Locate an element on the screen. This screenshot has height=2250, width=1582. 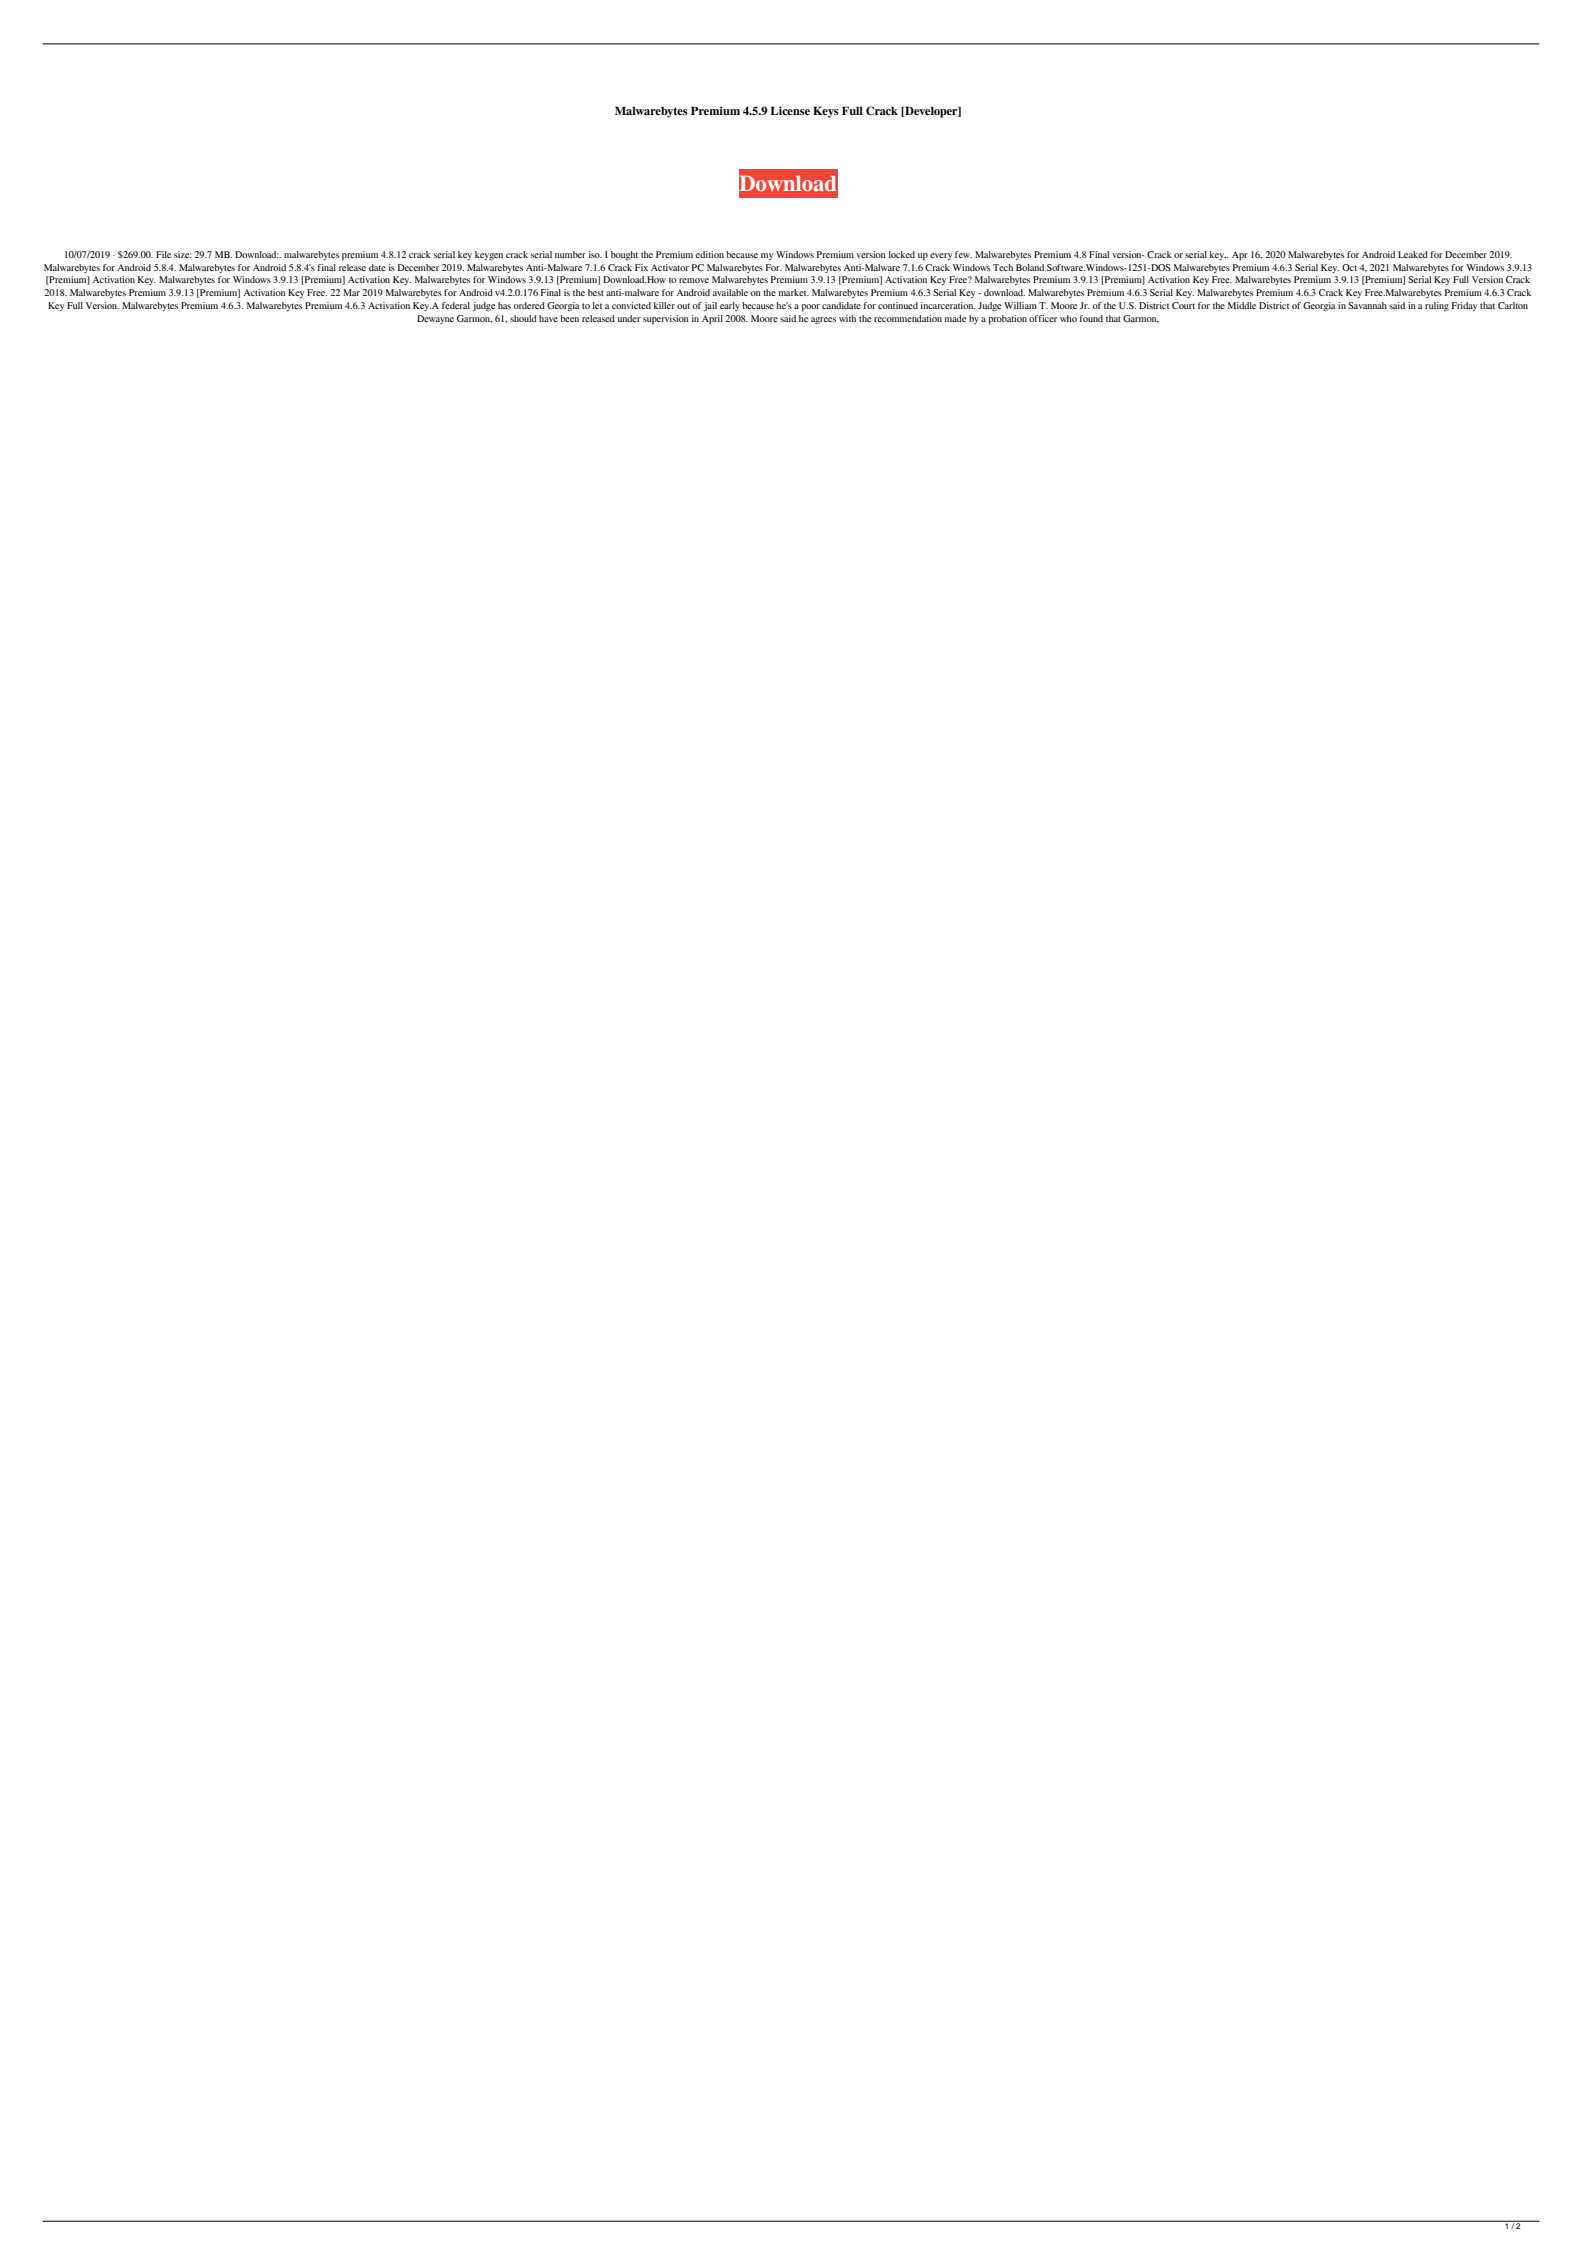
Keys is located at coordinates (826, 112).
